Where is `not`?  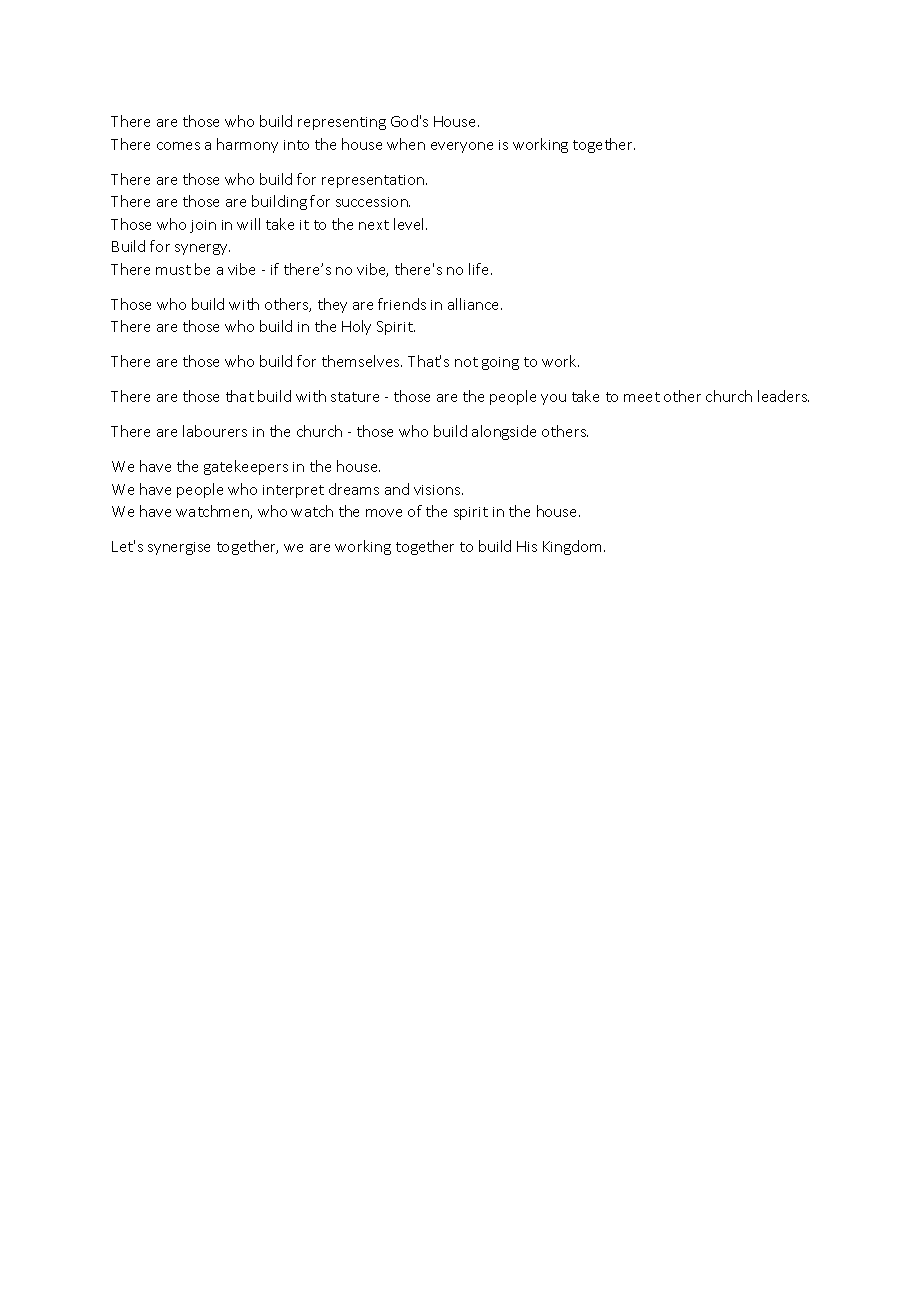 not is located at coordinates (466, 362).
